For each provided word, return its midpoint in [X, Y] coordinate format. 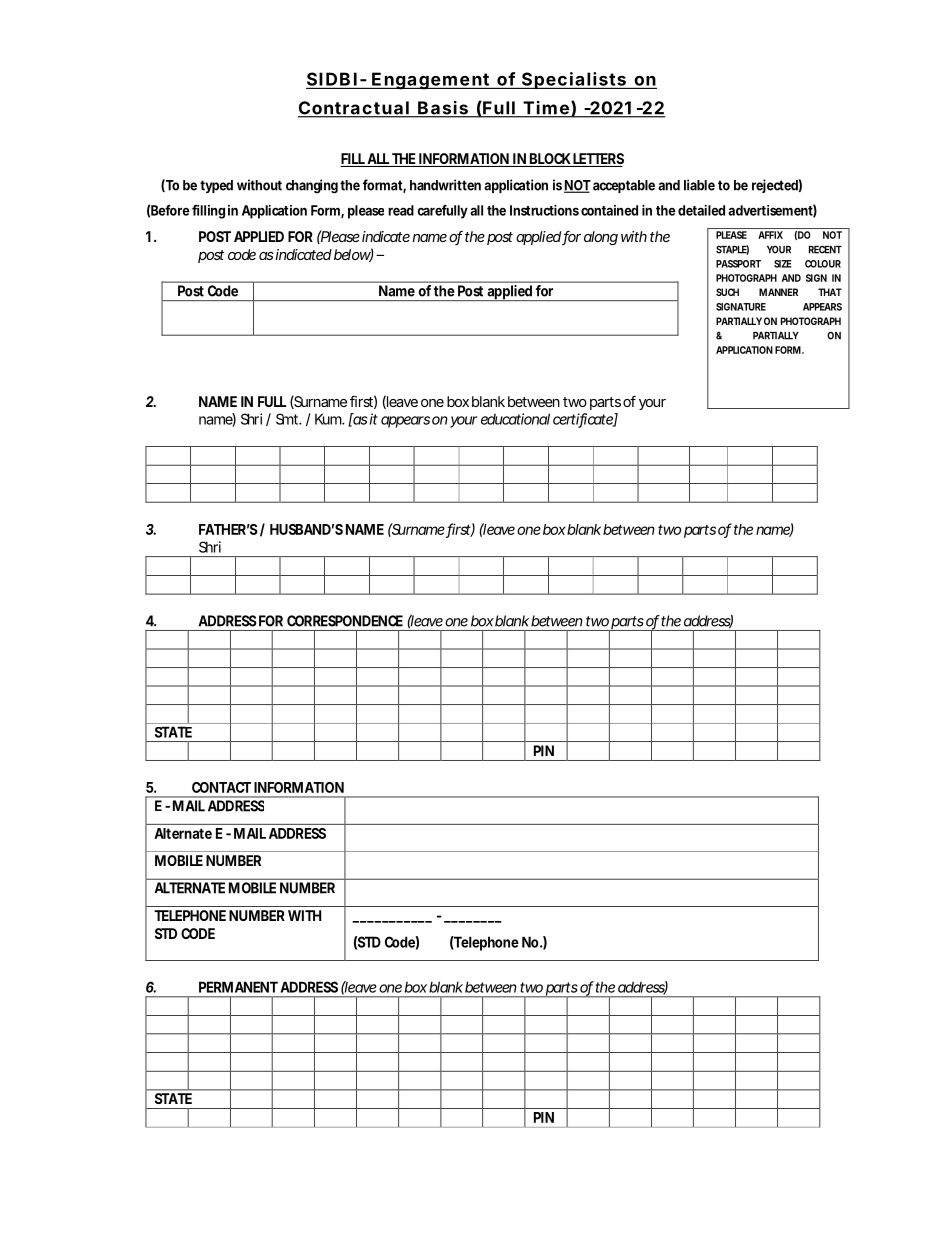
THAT [830, 292]
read [401, 210]
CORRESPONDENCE [345, 621]
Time [546, 109]
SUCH [727, 292]
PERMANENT [238, 987]
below [353, 255]
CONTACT [221, 787]
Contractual [354, 109]
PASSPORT [738, 264]
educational [515, 419]
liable [699, 185]
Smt [289, 419]
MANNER [778, 292]
